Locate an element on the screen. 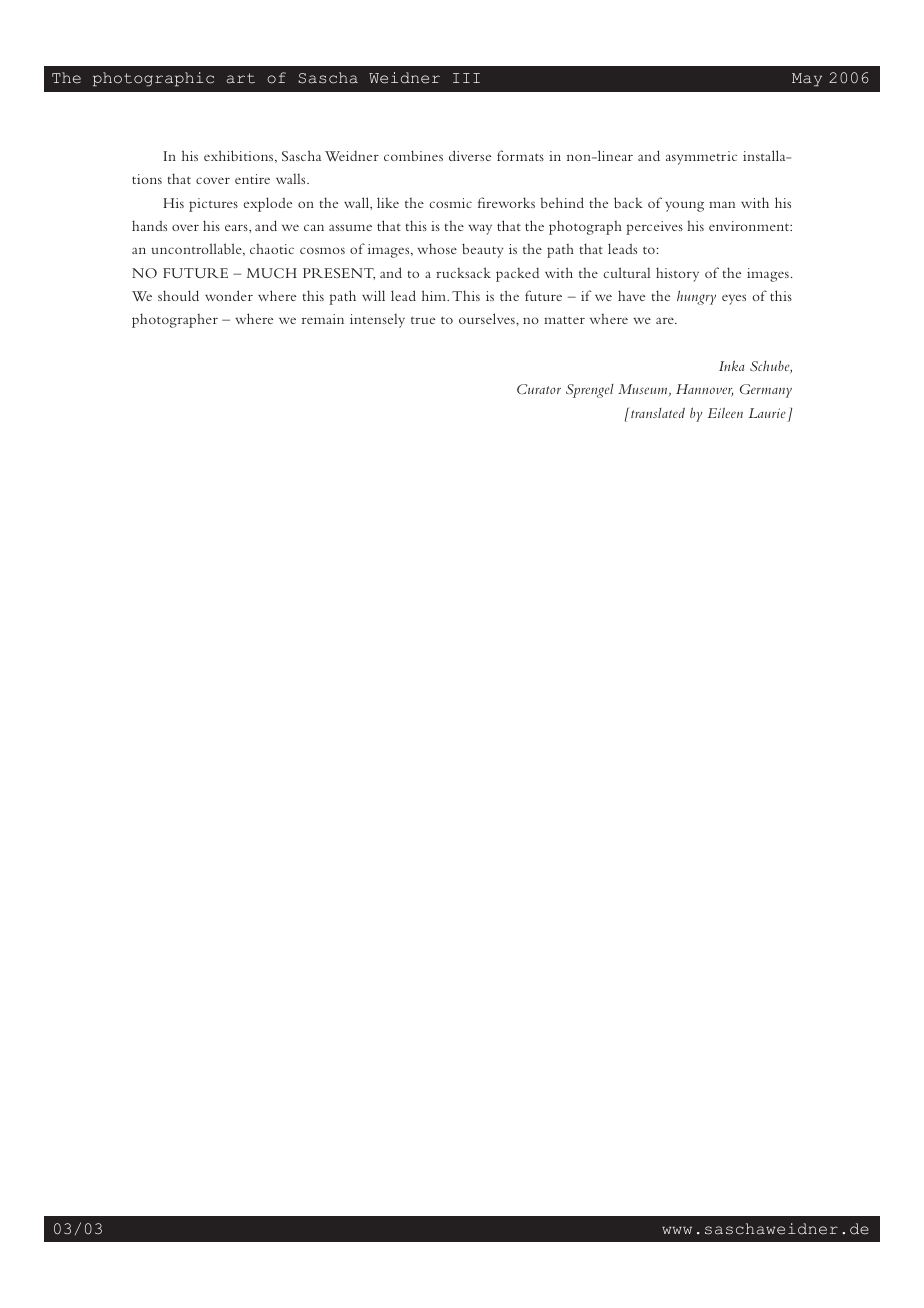 The height and width of the screenshot is (1308, 924). asymmetric is located at coordinates (701, 158).
